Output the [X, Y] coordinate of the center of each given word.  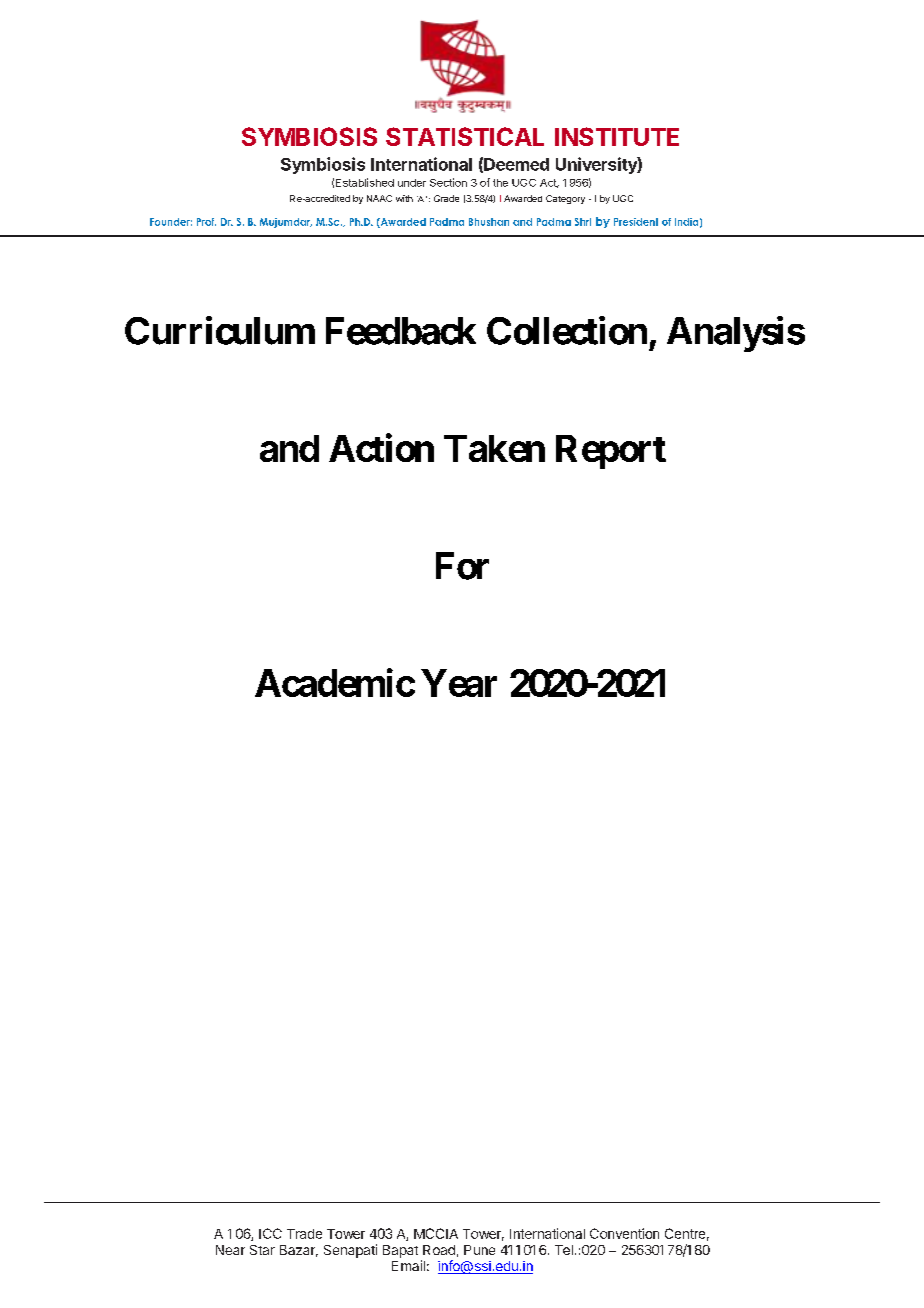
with [404, 198]
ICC [270, 1233]
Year [459, 683]
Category [565, 199]
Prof [206, 222]
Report [611, 452]
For [462, 566]
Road [439, 1250]
